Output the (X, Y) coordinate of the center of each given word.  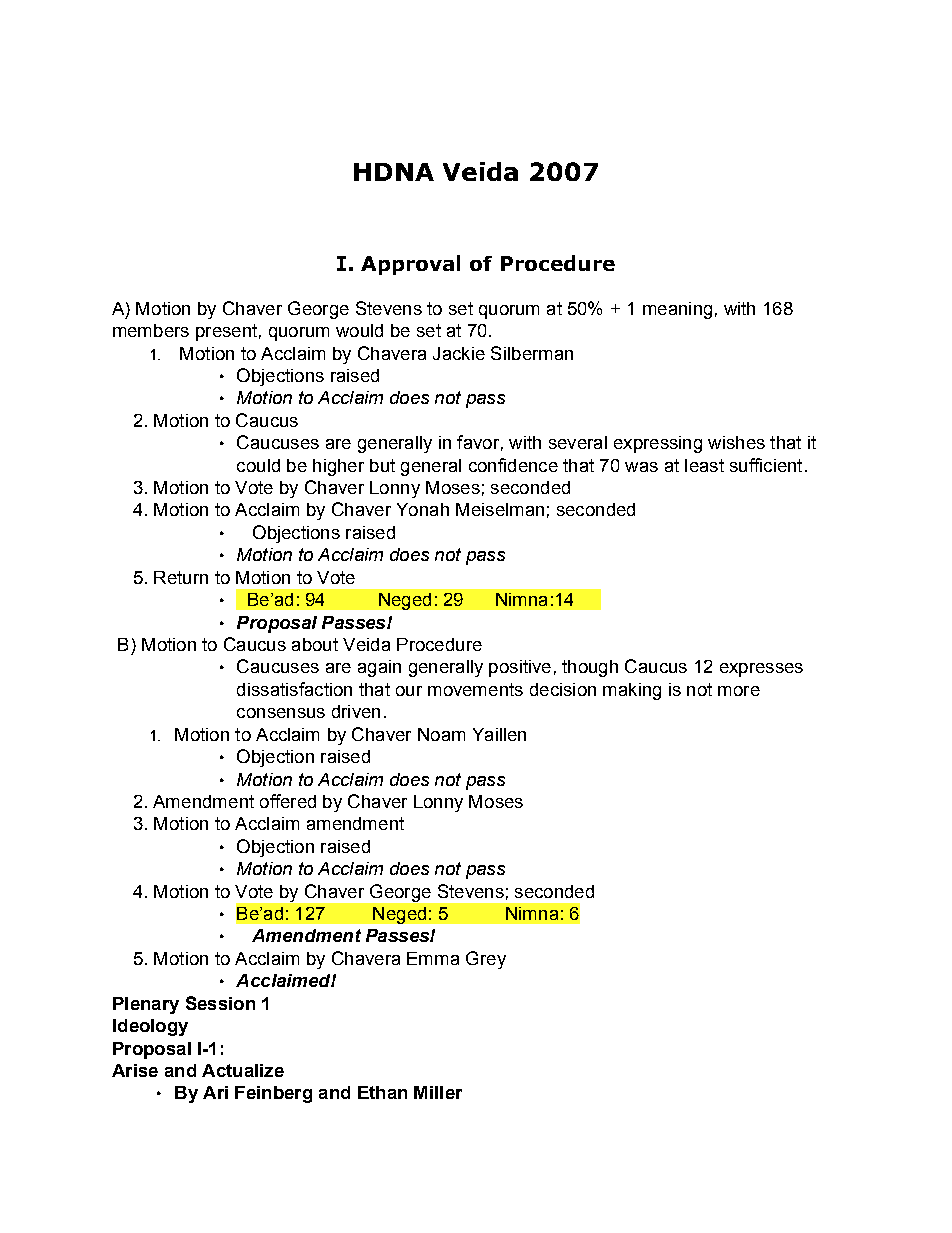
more (739, 691)
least (704, 465)
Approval (410, 265)
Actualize (243, 1070)
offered (288, 801)
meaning (677, 310)
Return (181, 577)
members (151, 330)
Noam (441, 734)
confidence (513, 465)
